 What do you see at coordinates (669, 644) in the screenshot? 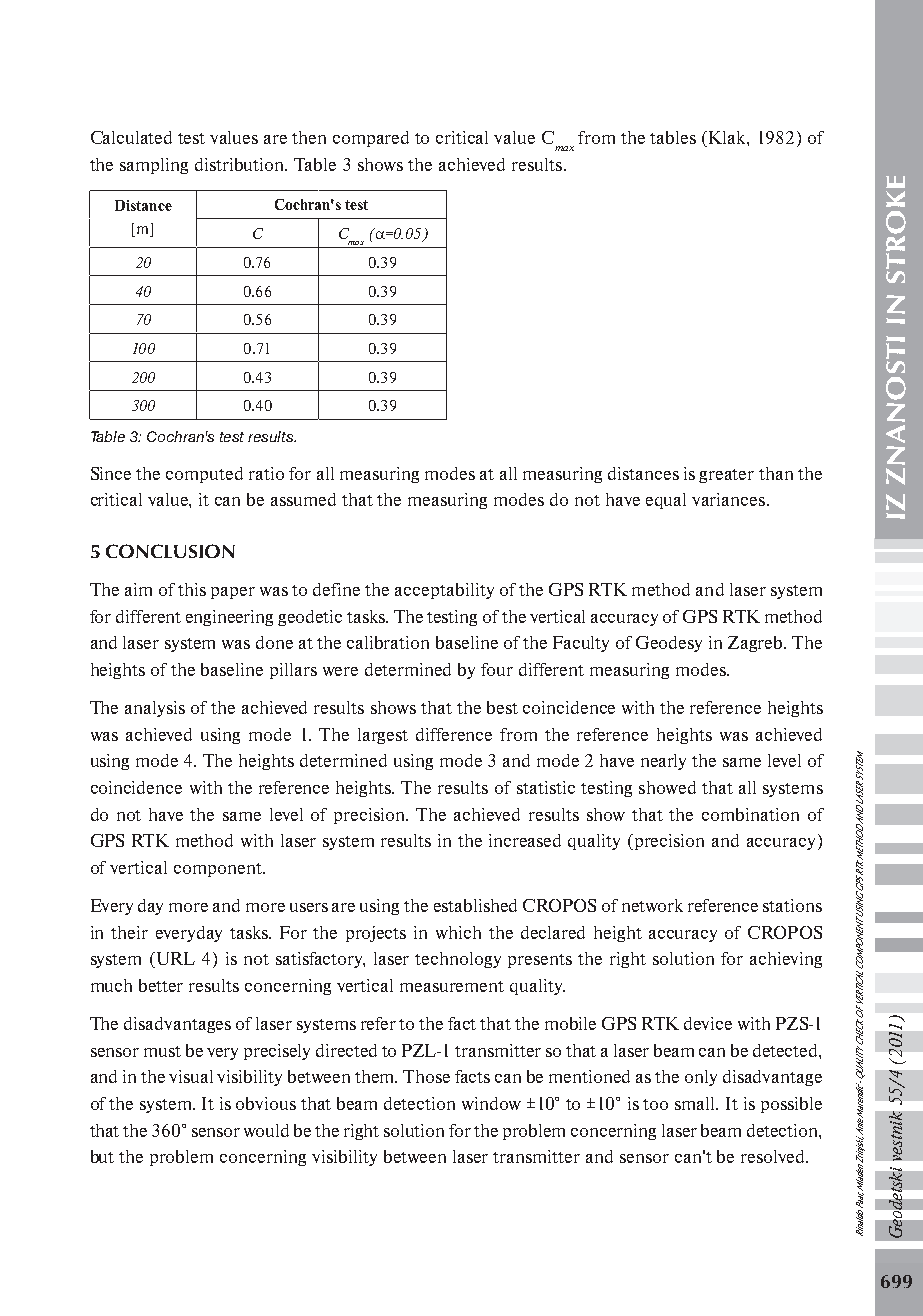
I see `Geodesy` at bounding box center [669, 644].
